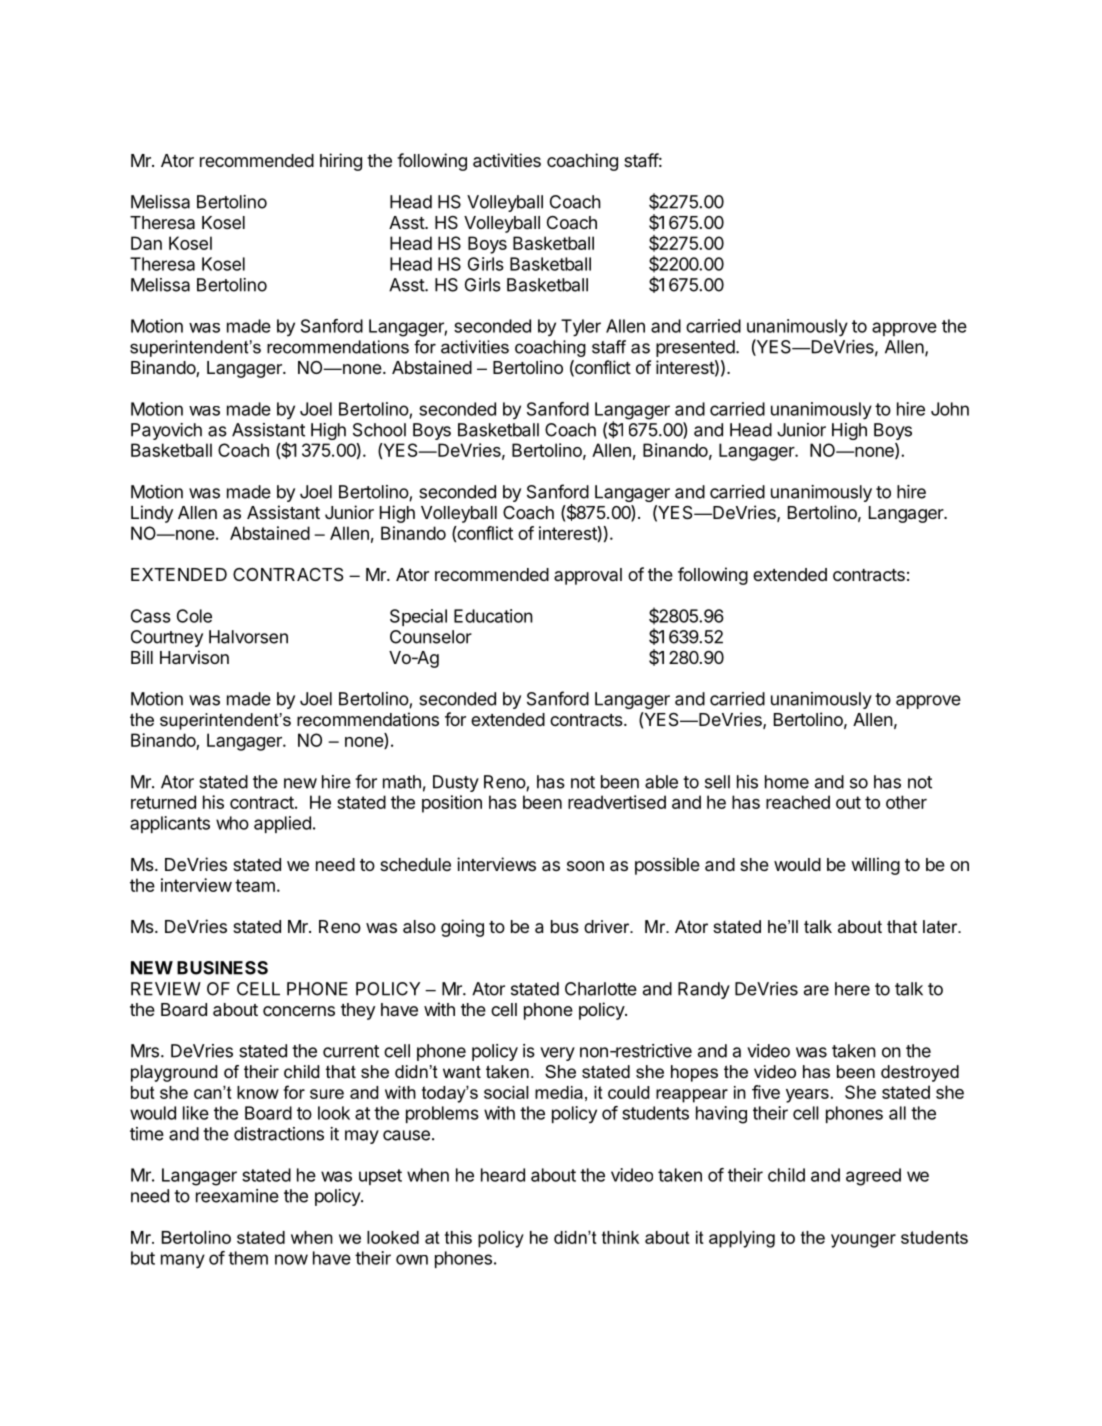  I want to click on home, so click(787, 782).
